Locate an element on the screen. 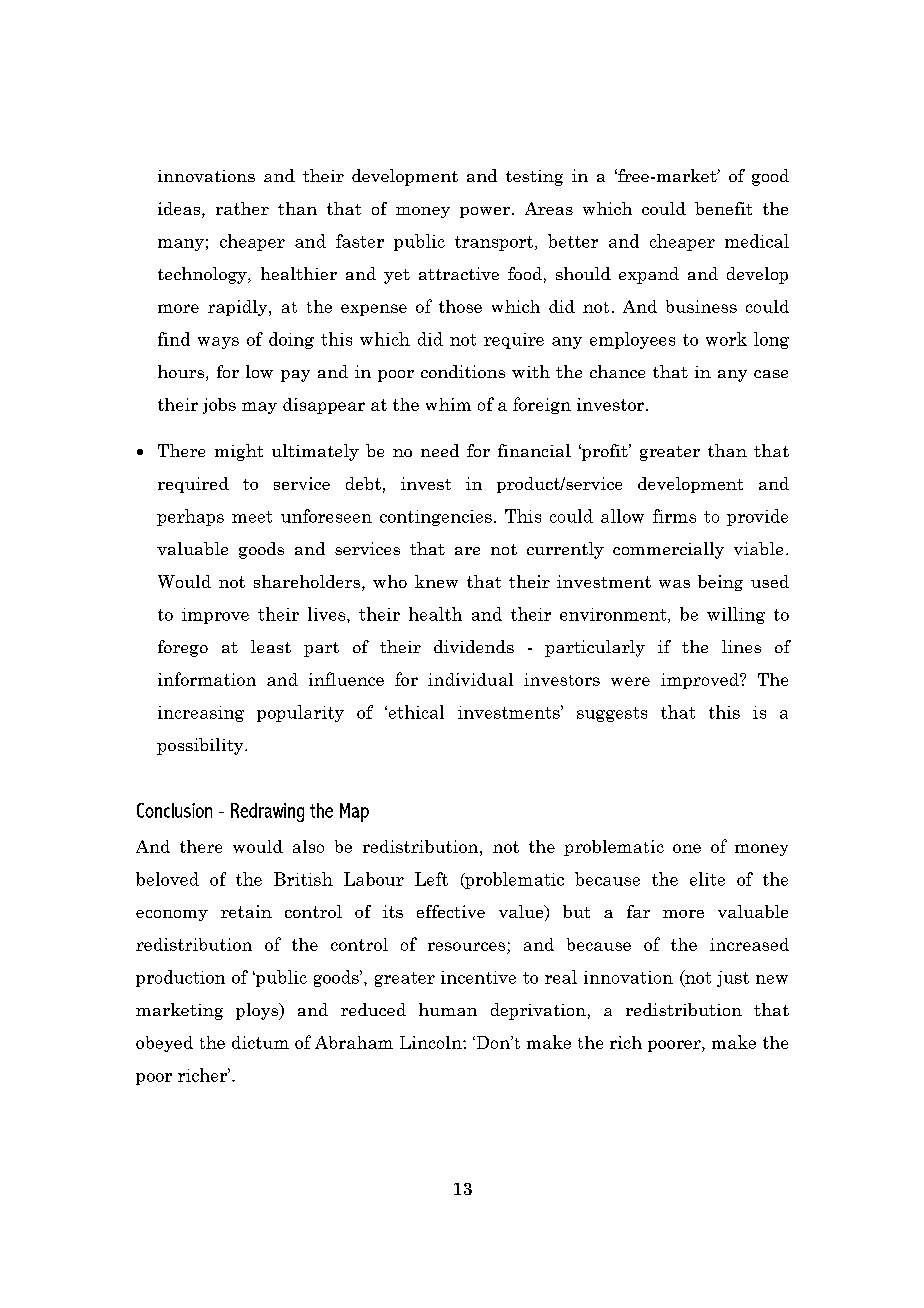 This screenshot has width=924, height=1308. dividends is located at coordinates (474, 646).
